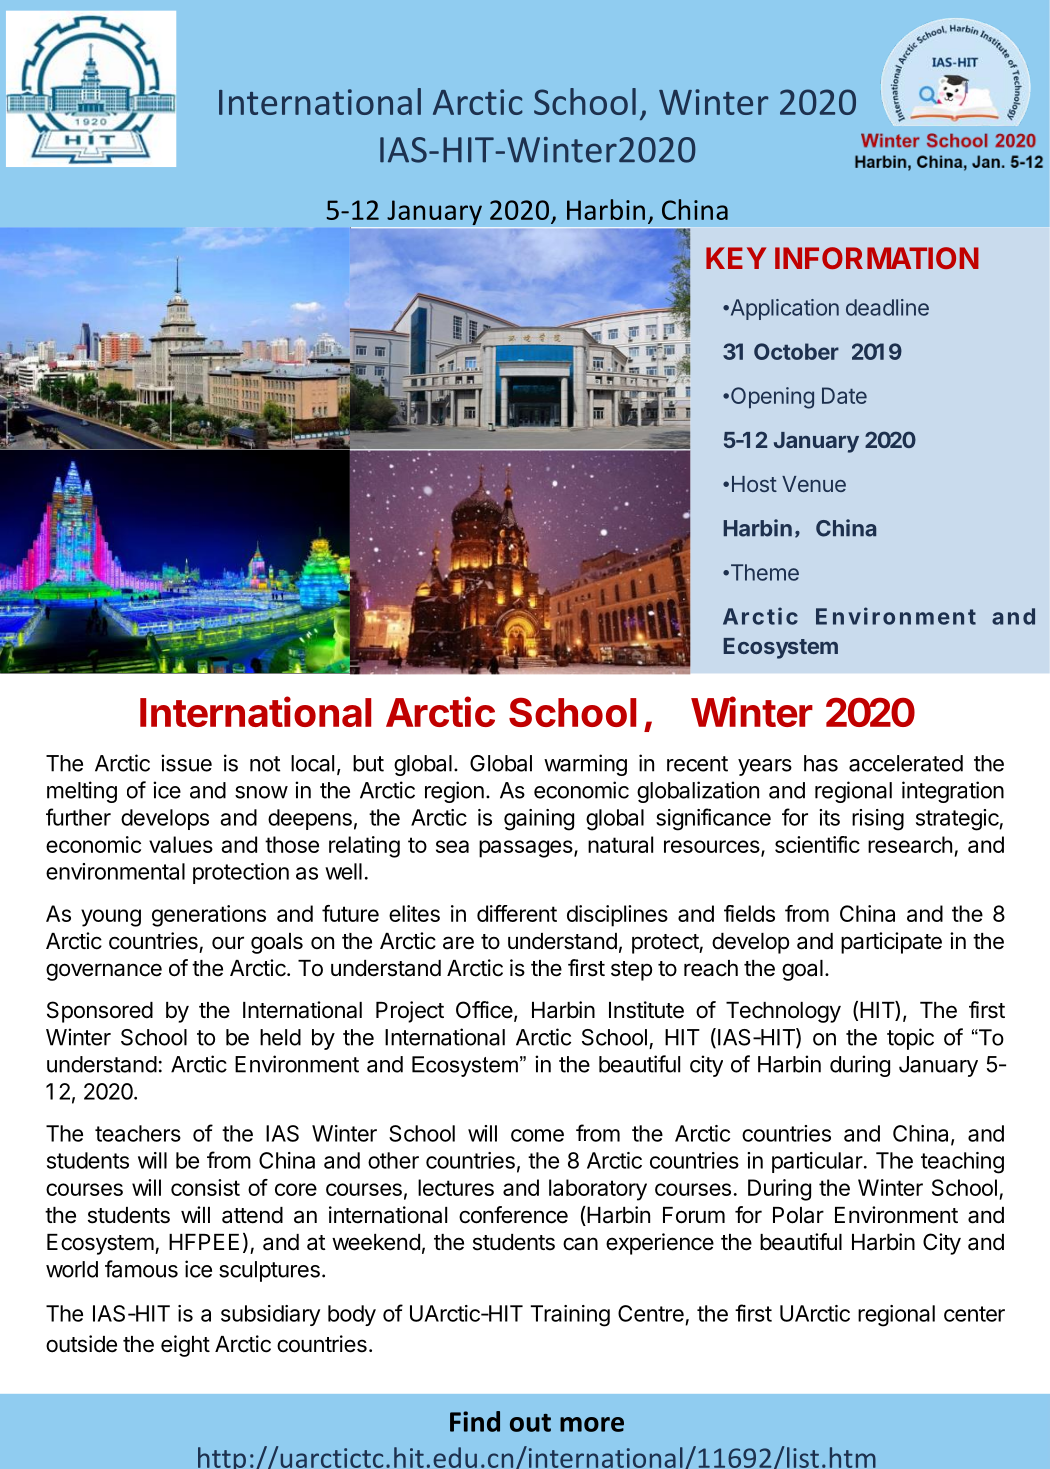  What do you see at coordinates (475, 1421) in the image?
I see `Find` at bounding box center [475, 1421].
